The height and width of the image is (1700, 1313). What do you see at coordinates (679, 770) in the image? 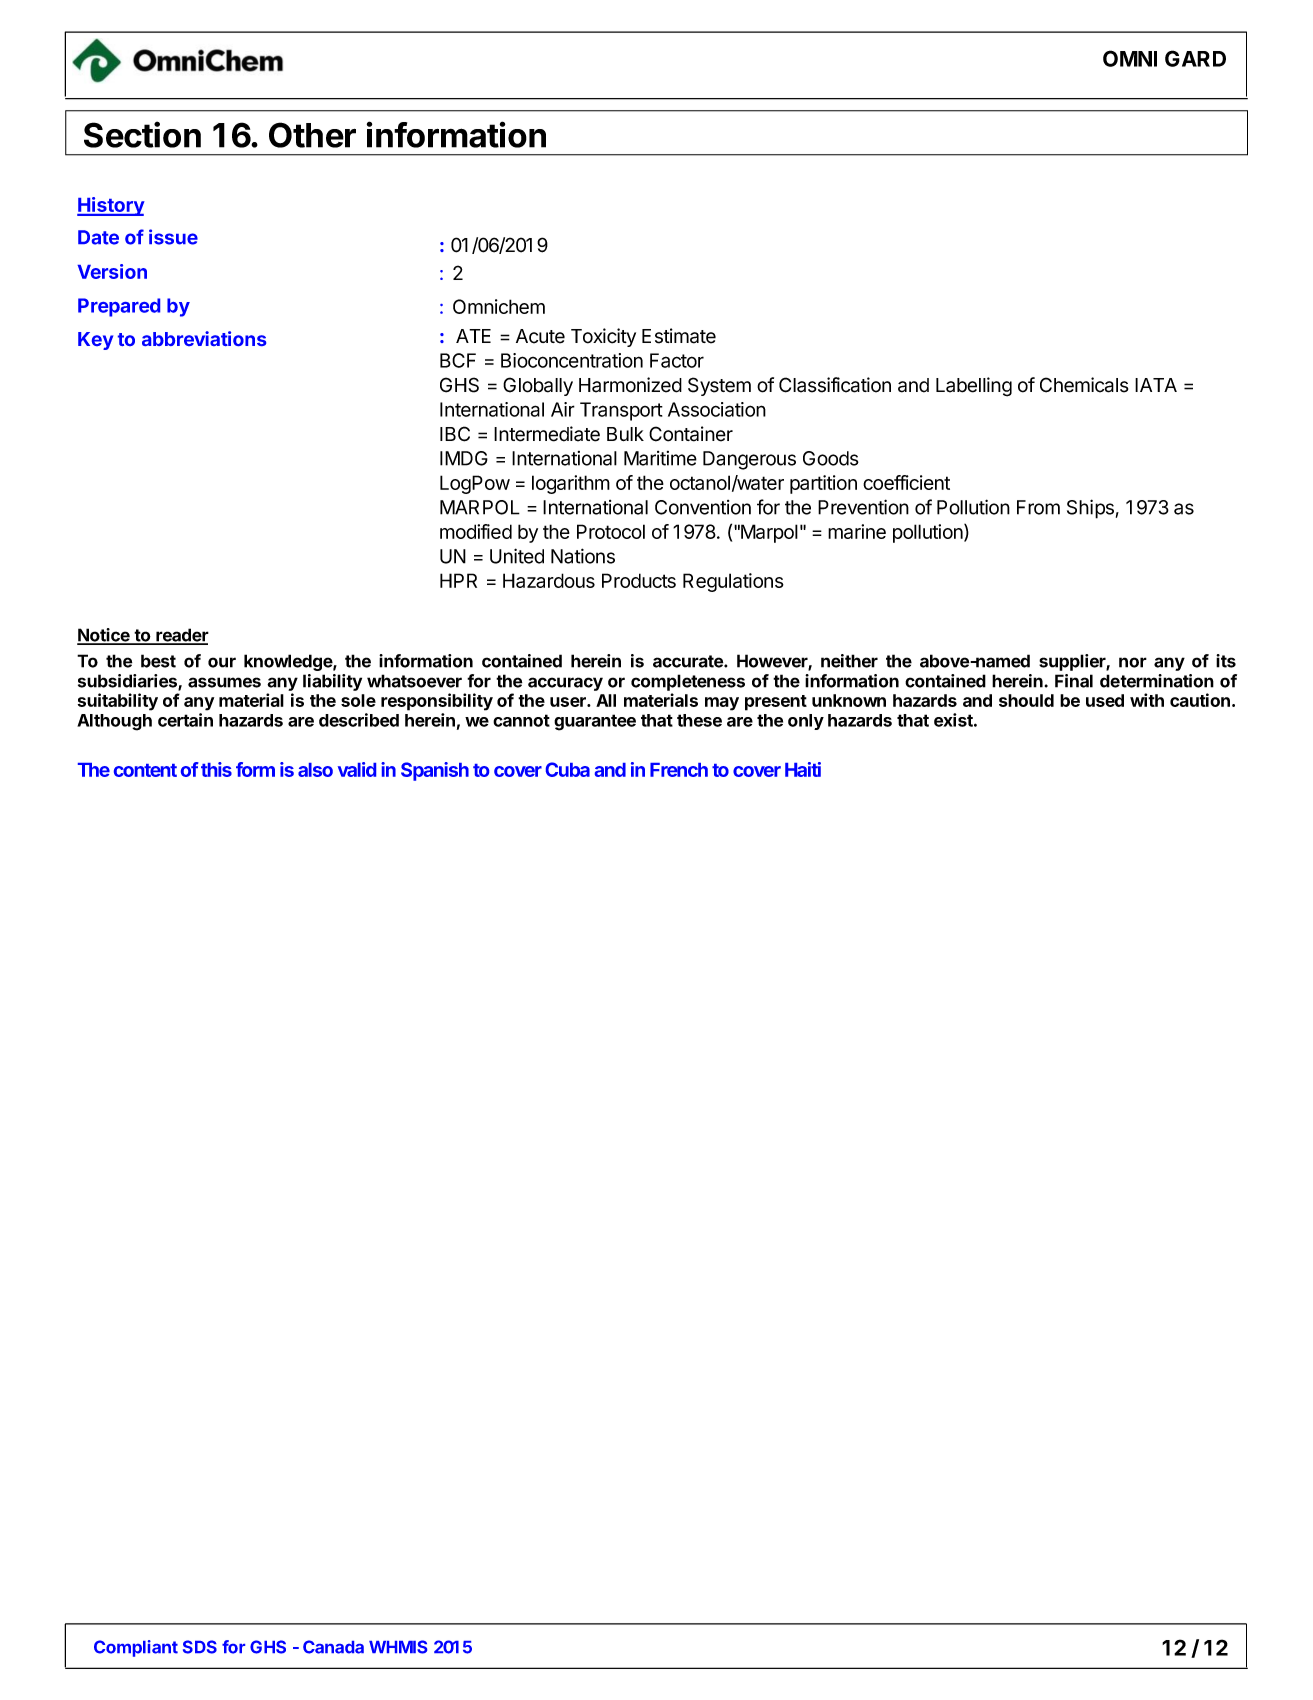
I see `French` at bounding box center [679, 770].
